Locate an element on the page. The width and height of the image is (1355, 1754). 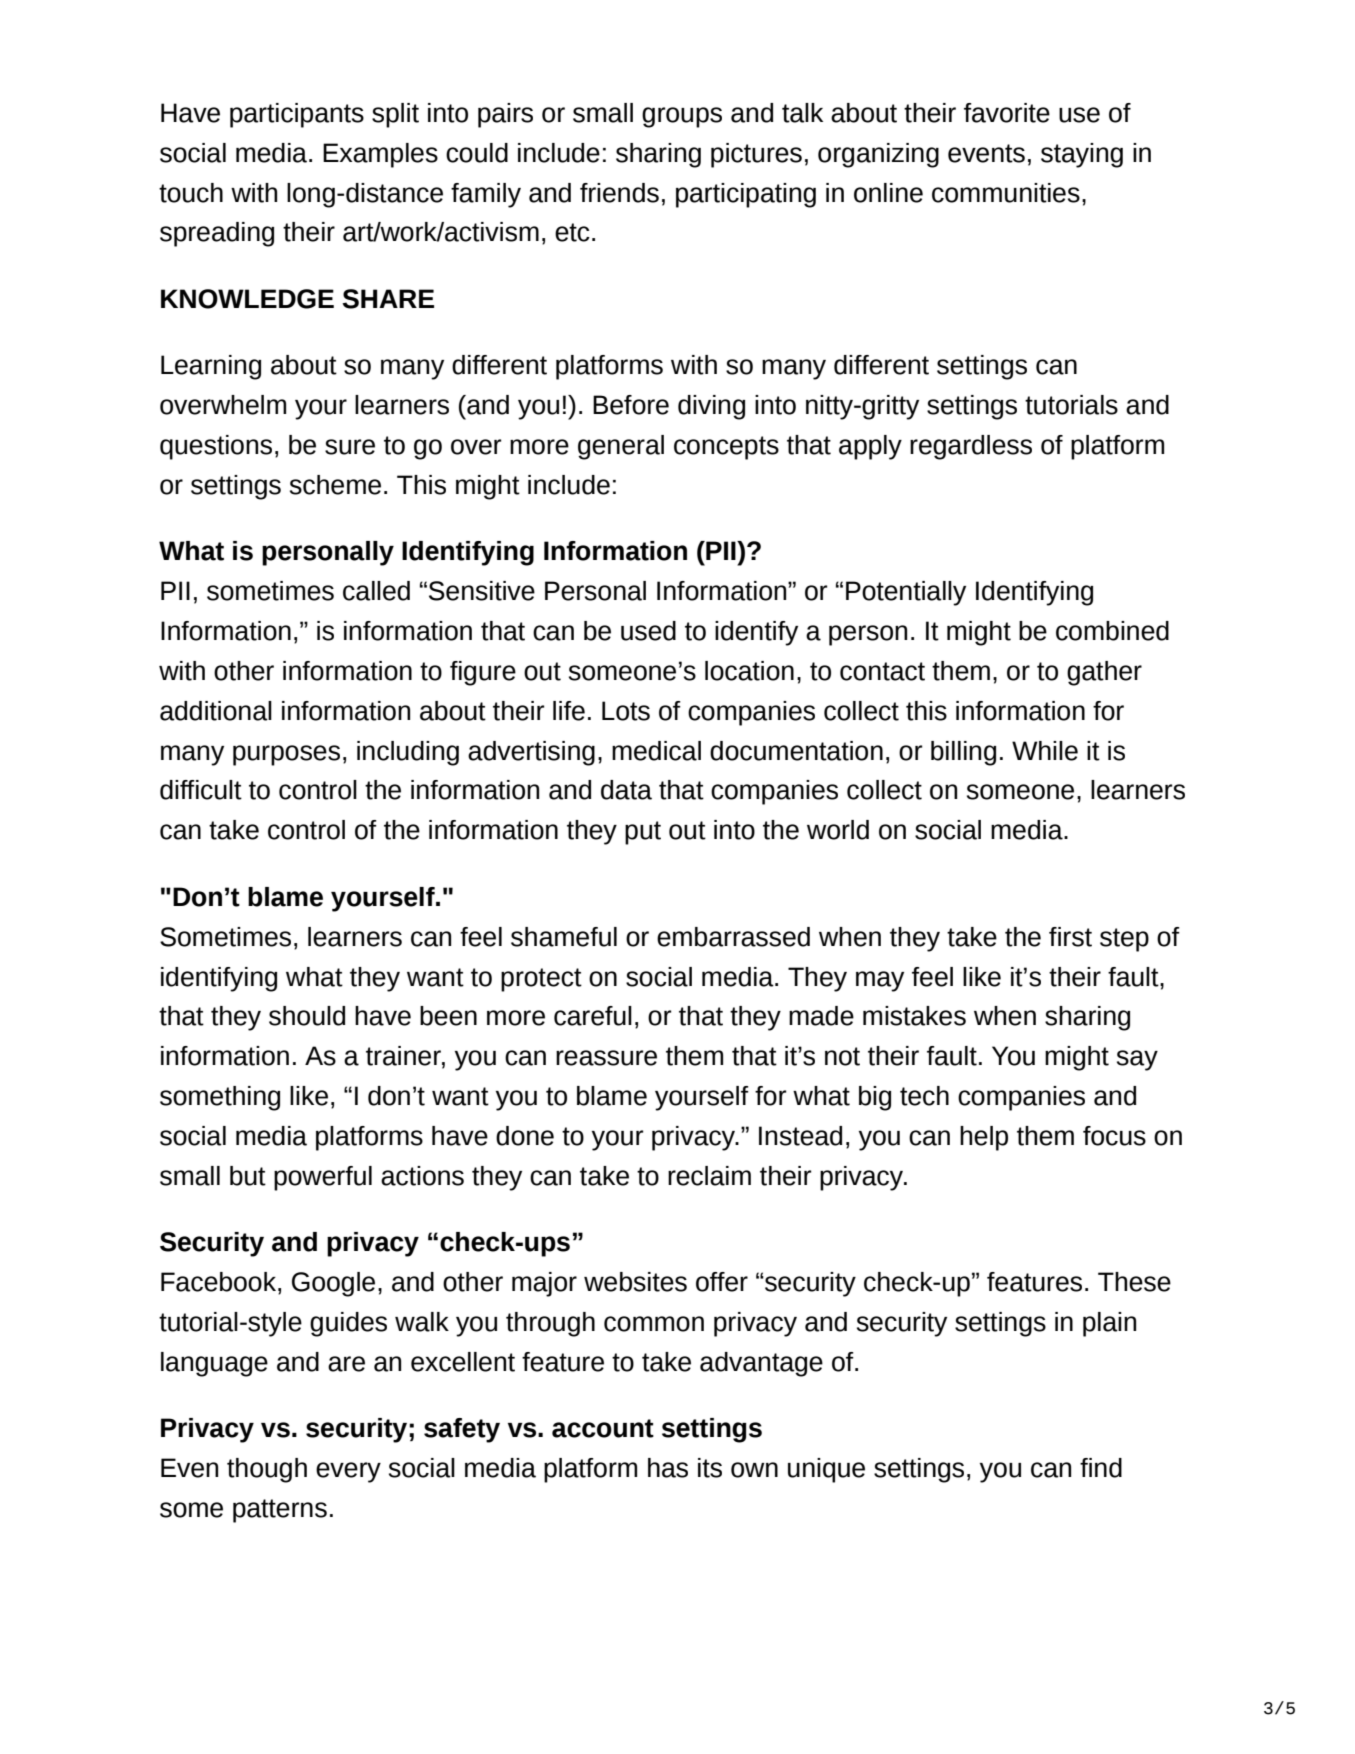
additional is located at coordinates (216, 711).
